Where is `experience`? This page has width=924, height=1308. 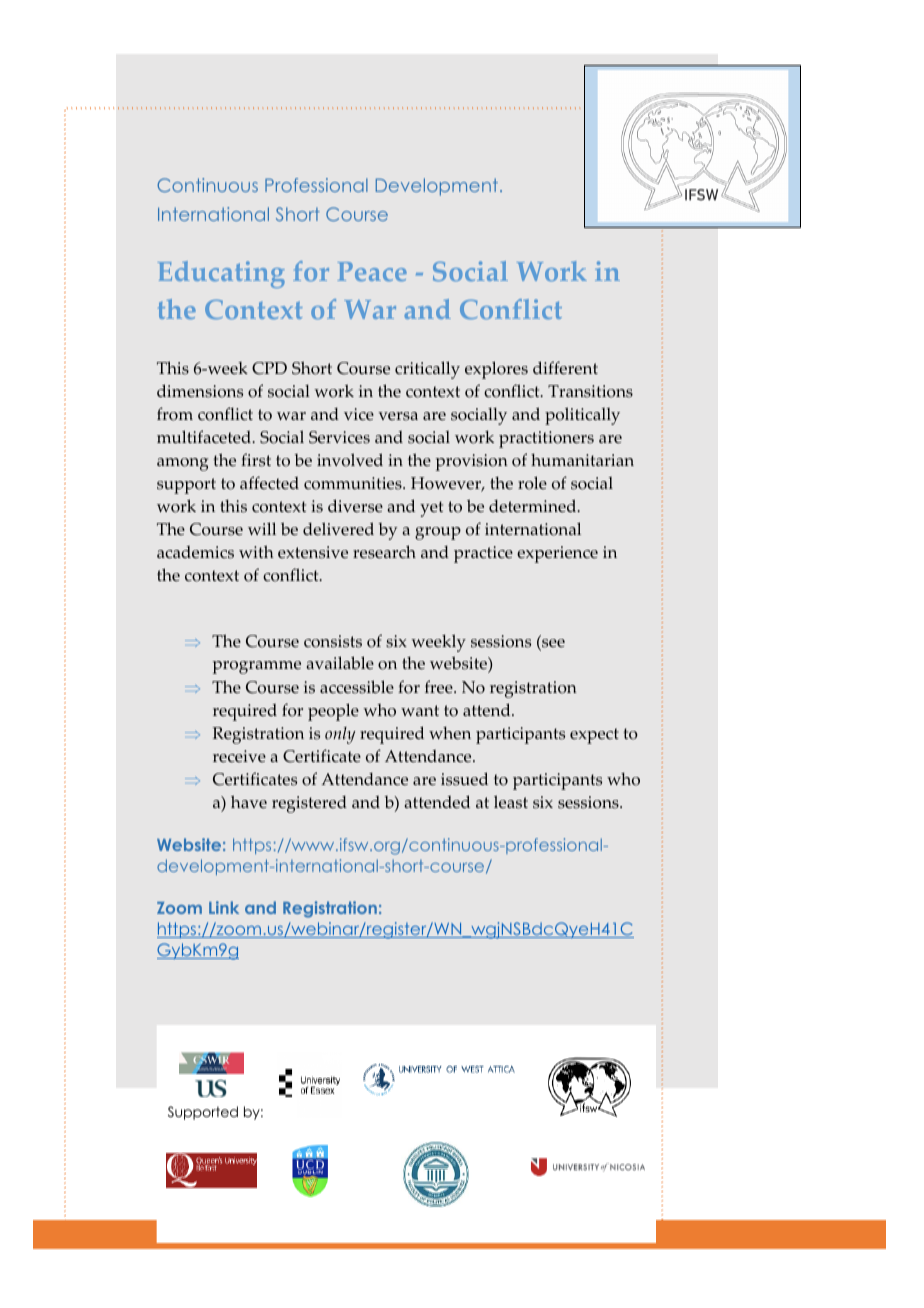 experience is located at coordinates (557, 554).
